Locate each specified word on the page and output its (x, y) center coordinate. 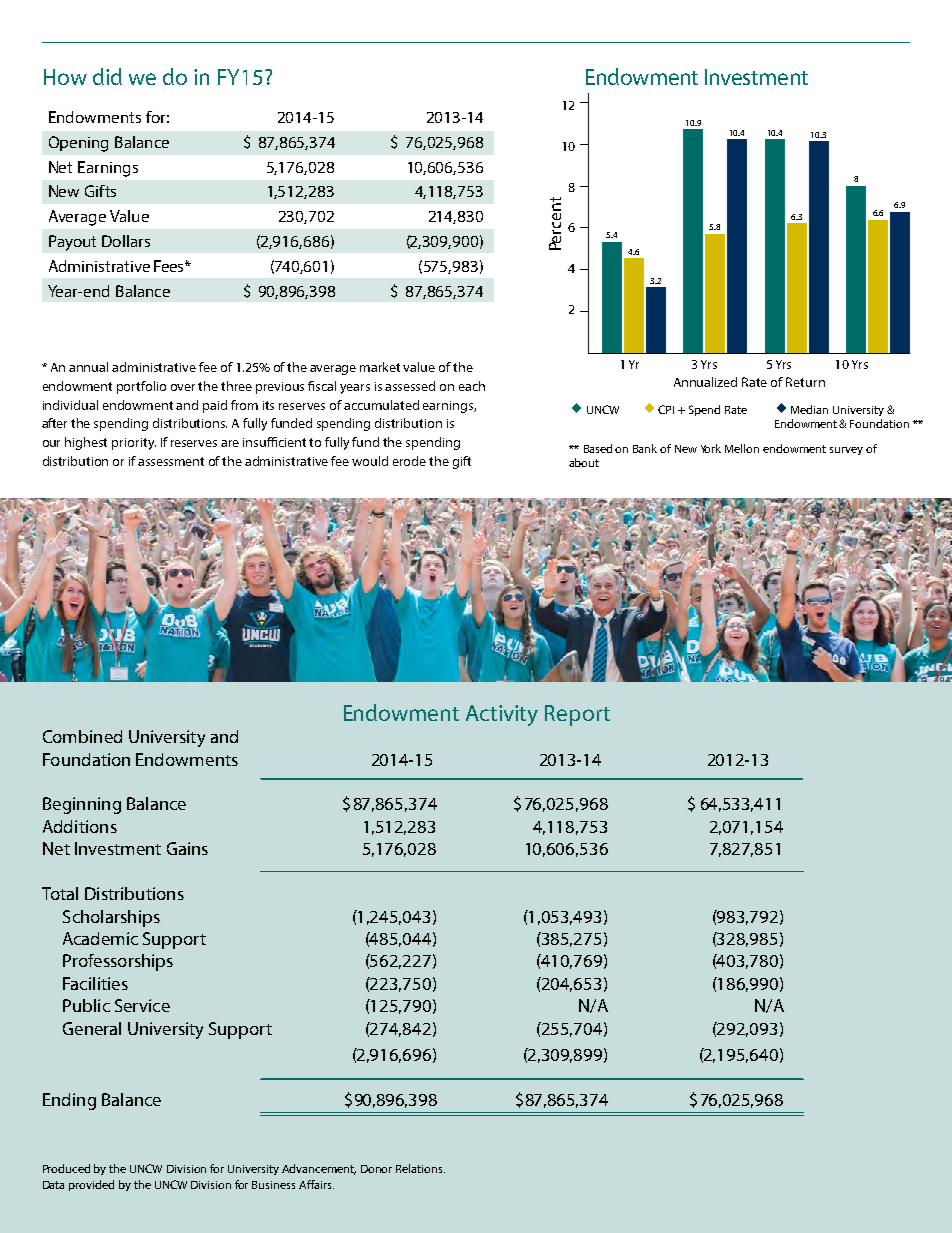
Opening (78, 144)
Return (805, 382)
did (107, 76)
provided (91, 1185)
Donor (376, 1169)
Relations (420, 1168)
